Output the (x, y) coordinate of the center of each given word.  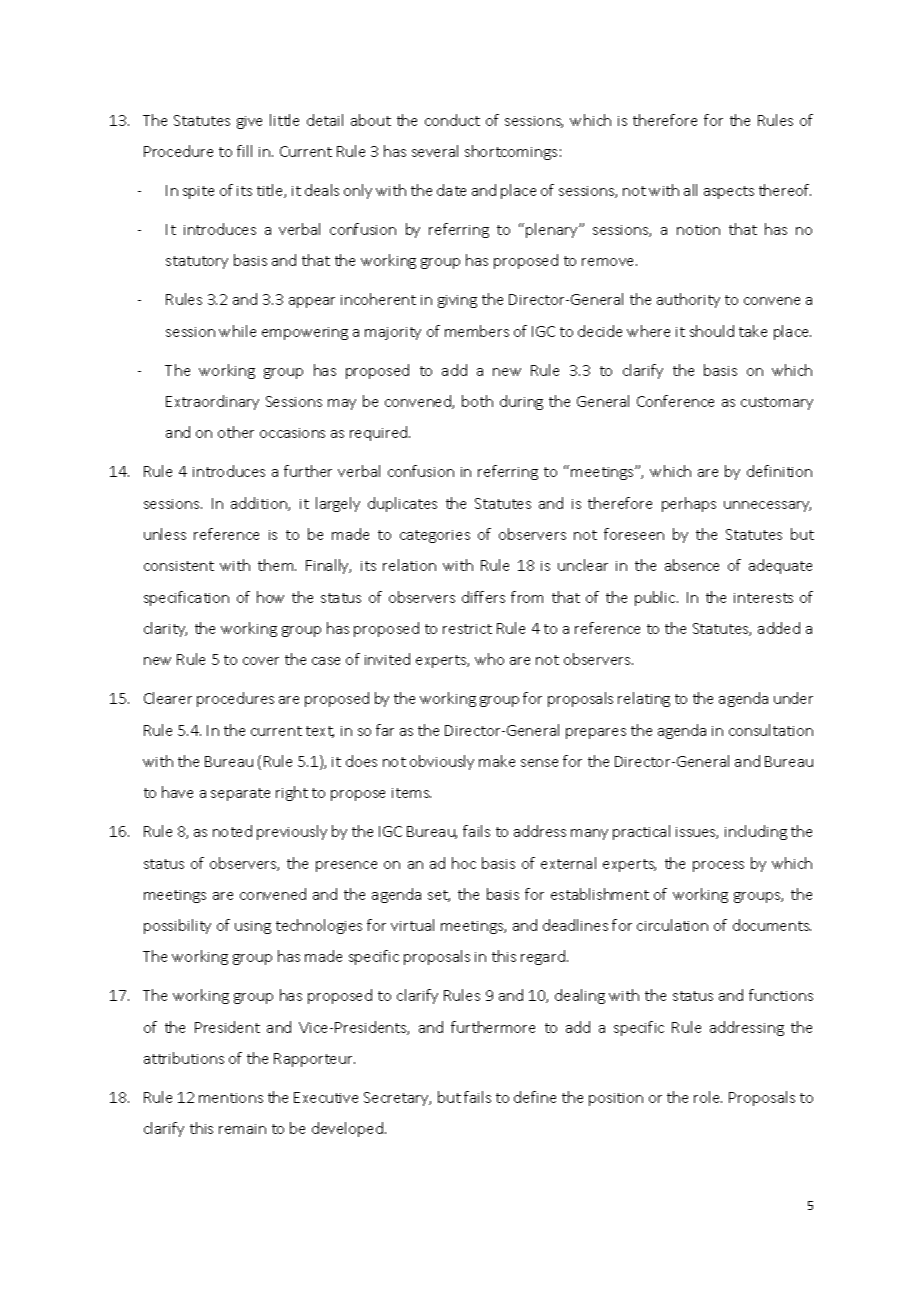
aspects (729, 192)
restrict (467, 629)
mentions (231, 1098)
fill (244, 151)
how (270, 597)
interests (763, 598)
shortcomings (511, 152)
